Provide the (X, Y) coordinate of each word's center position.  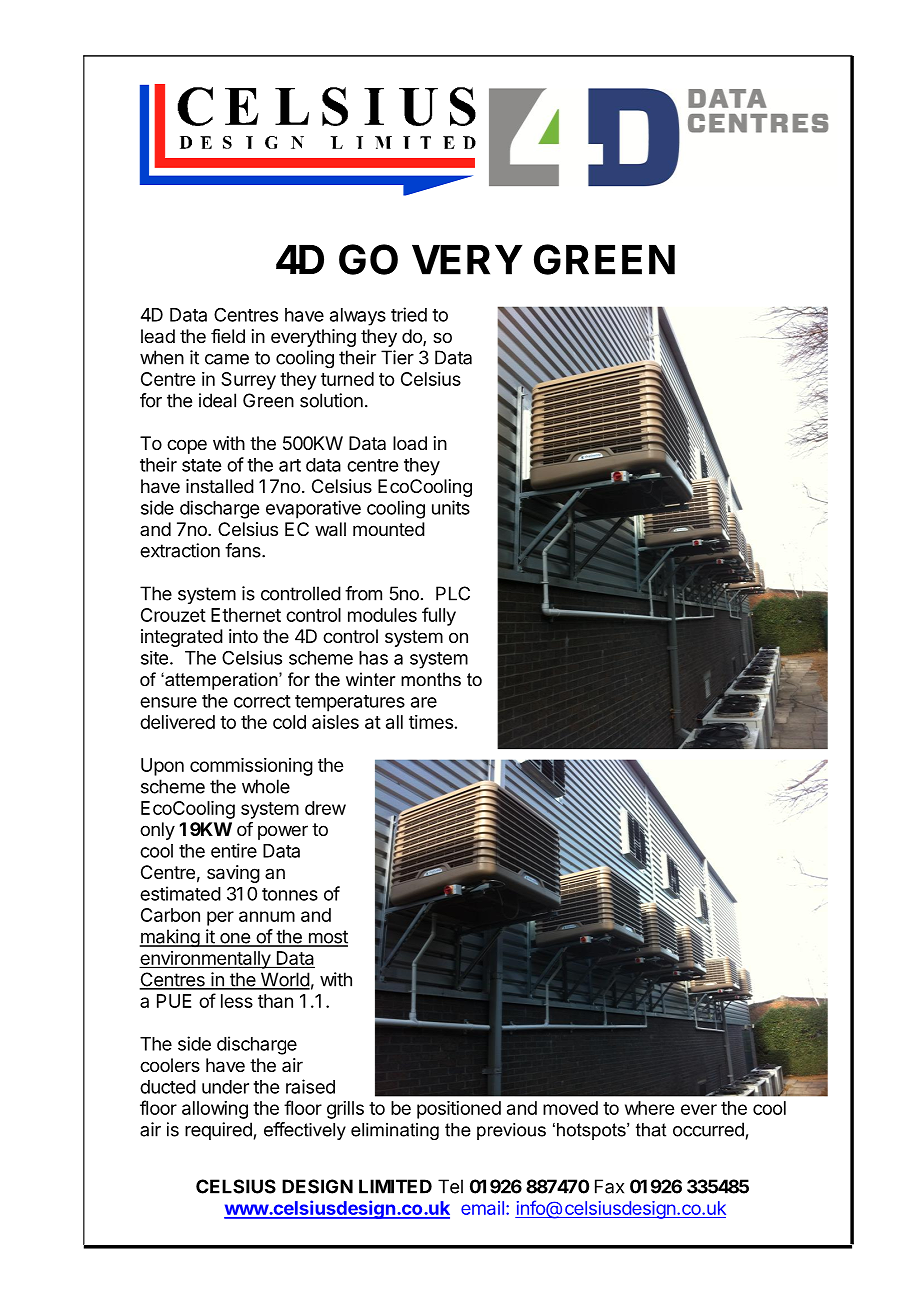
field (228, 336)
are (424, 702)
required (218, 1131)
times (431, 722)
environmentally (205, 960)
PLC (453, 593)
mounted (389, 529)
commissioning (251, 767)
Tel (450, 1186)
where (649, 1108)
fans (244, 550)
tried (409, 314)
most (327, 938)
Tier (397, 357)
